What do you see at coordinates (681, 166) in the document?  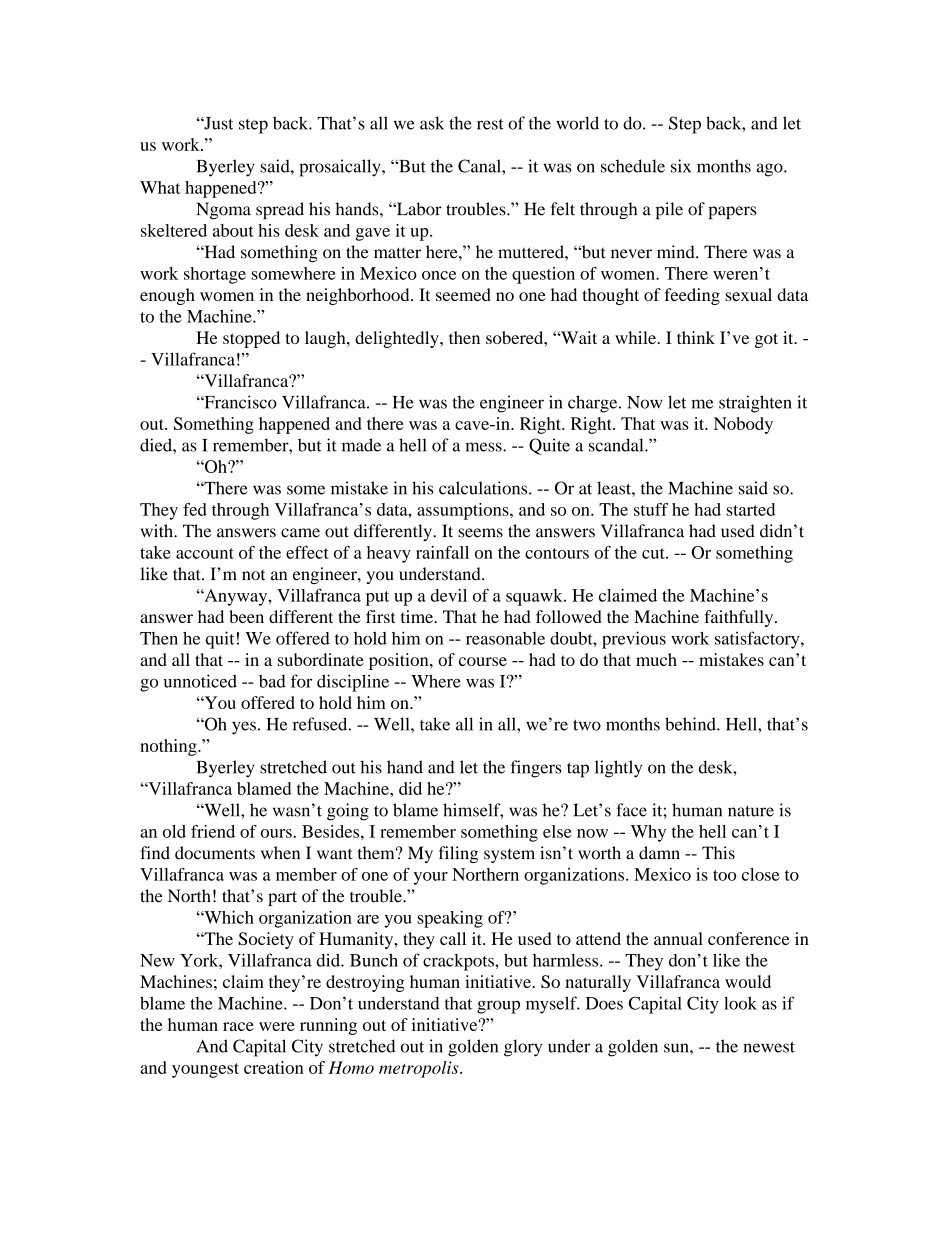 I see `six` at bounding box center [681, 166].
